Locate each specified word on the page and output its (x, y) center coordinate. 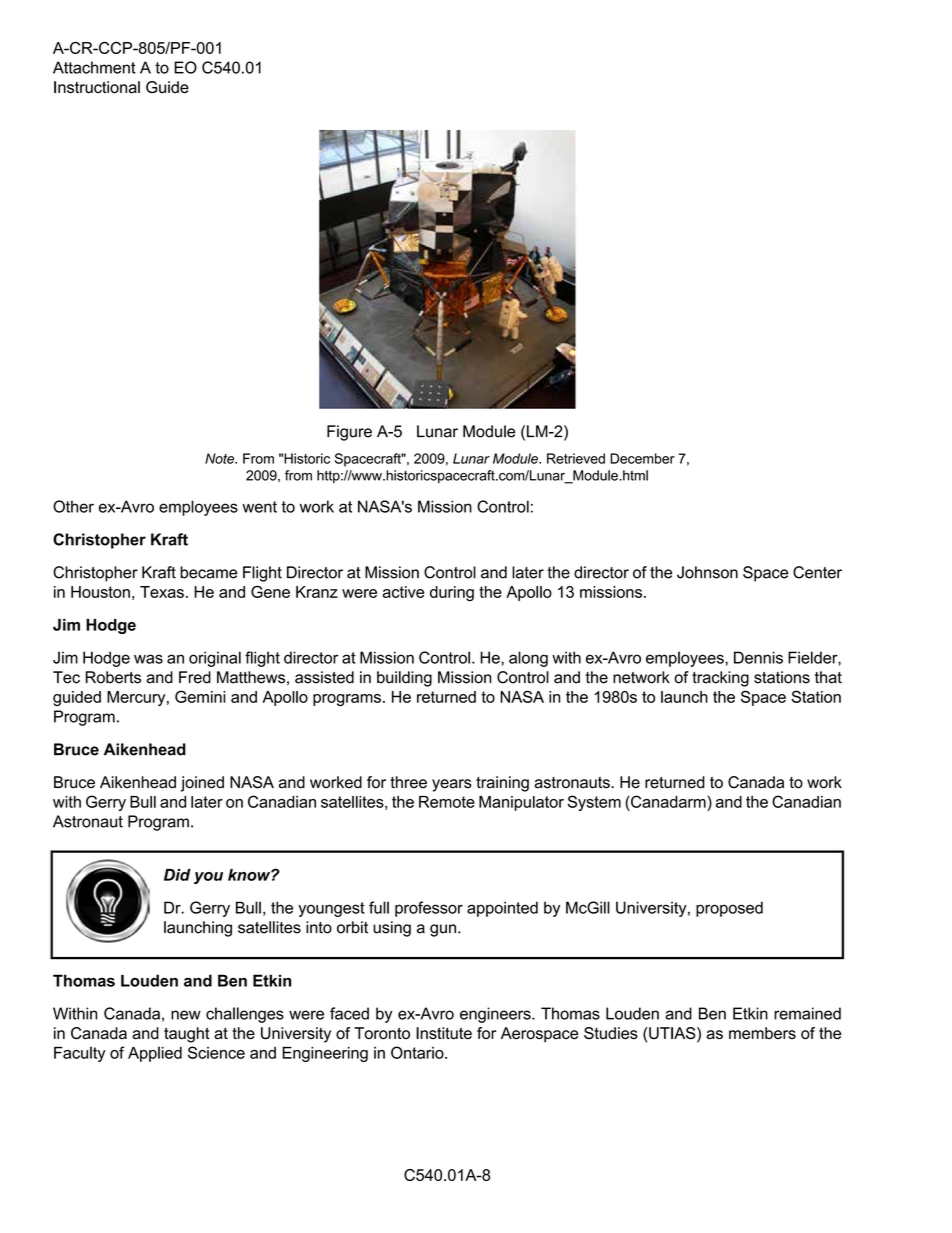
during (452, 594)
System (594, 803)
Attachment (94, 67)
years (452, 785)
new (186, 1015)
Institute (444, 1033)
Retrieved (576, 458)
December (642, 458)
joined (202, 784)
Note (221, 458)
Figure (349, 433)
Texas (162, 592)
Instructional (97, 87)
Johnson (707, 572)
